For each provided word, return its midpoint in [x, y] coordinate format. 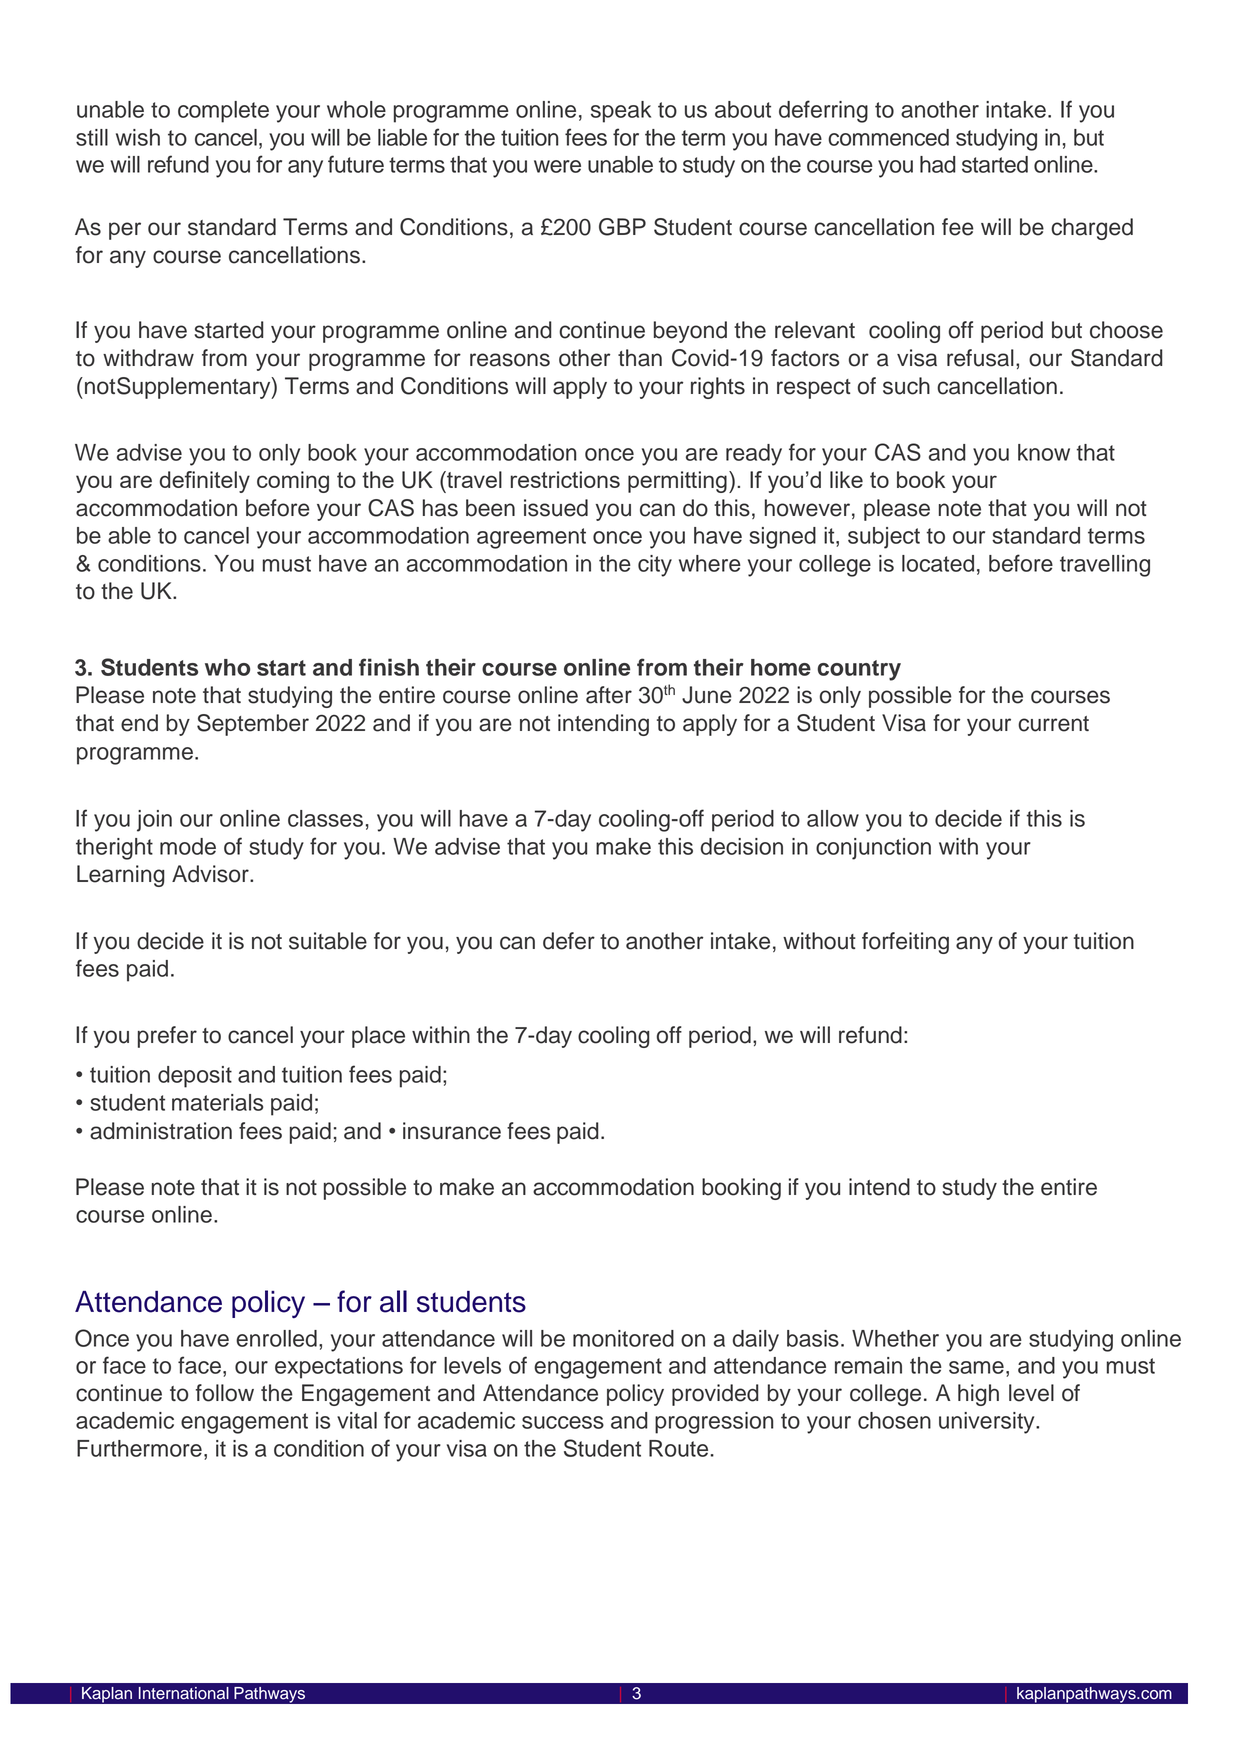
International [184, 1693]
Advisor [211, 874]
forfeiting [905, 943]
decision [742, 846]
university [988, 1423]
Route [678, 1448]
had [938, 164]
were [557, 166]
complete [223, 112]
